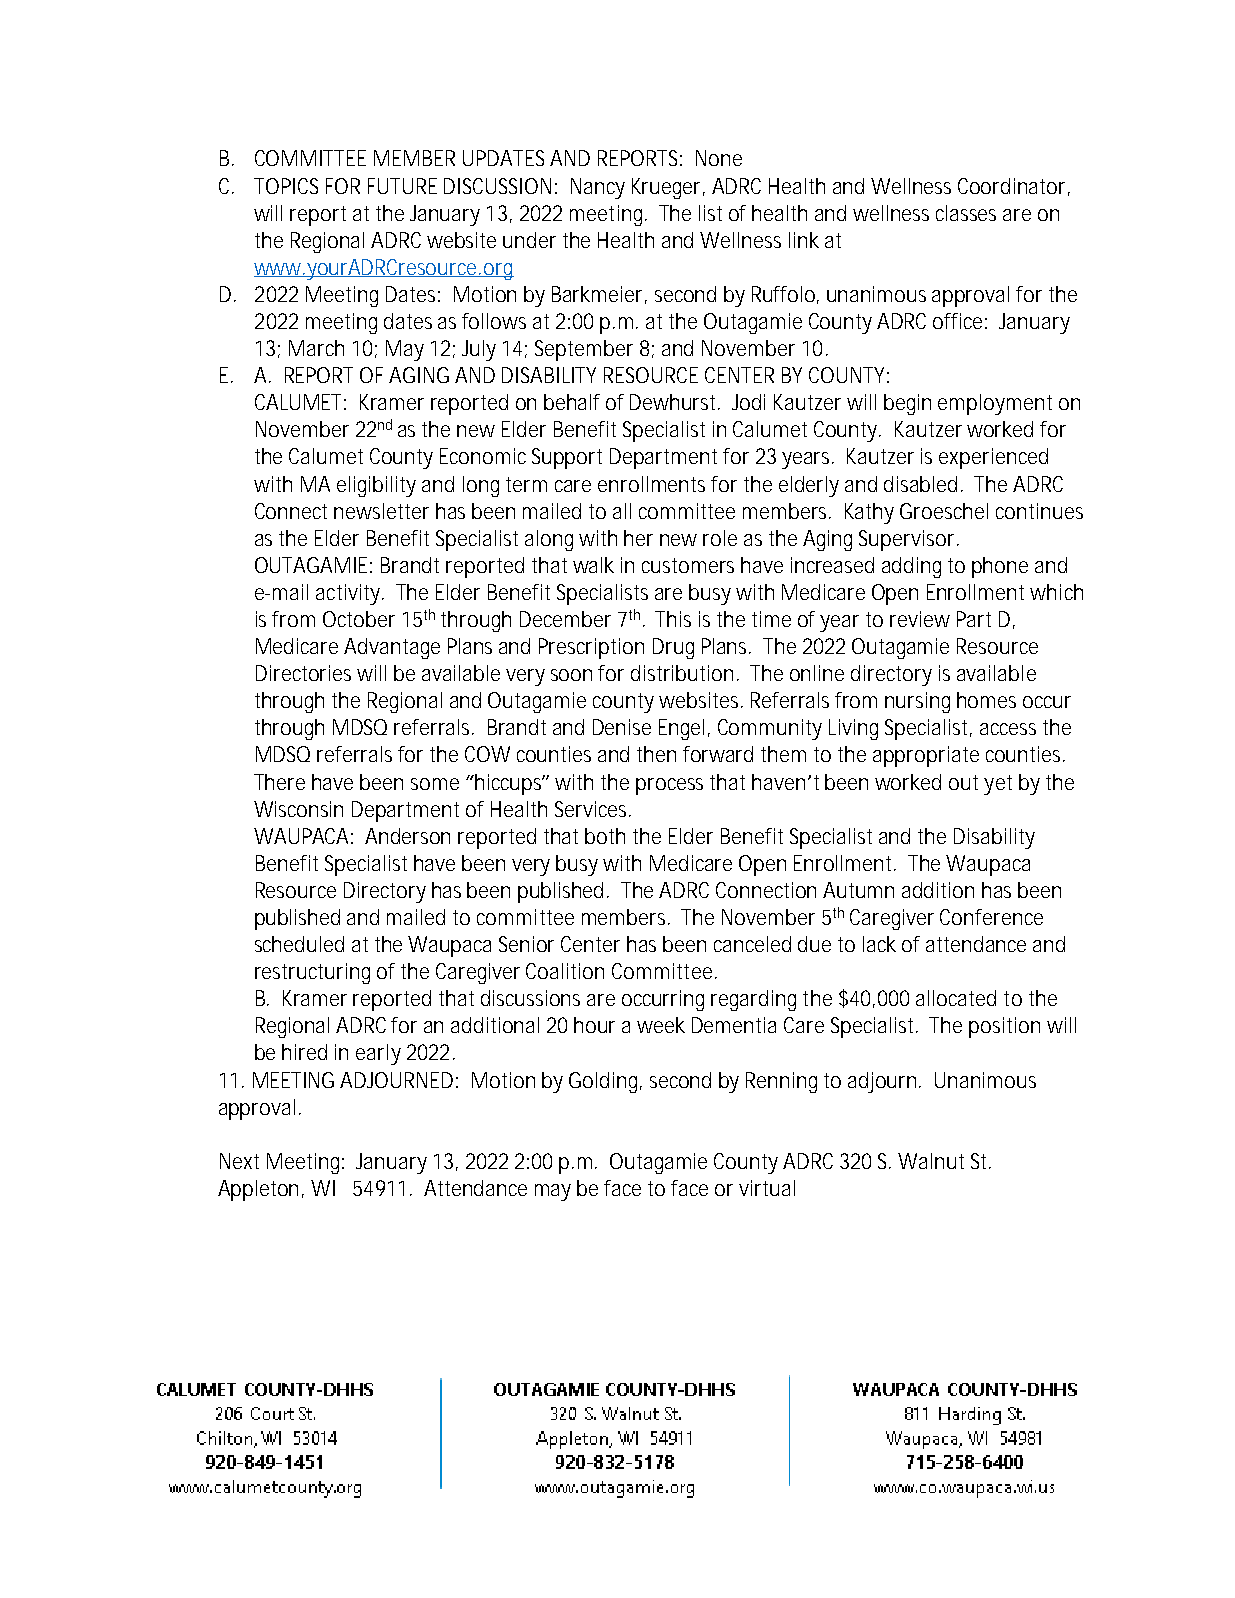 The width and height of the document is (1235, 1598). Describe the element at coordinates (286, 186) in the document. I see `TOPICS` at that location.
